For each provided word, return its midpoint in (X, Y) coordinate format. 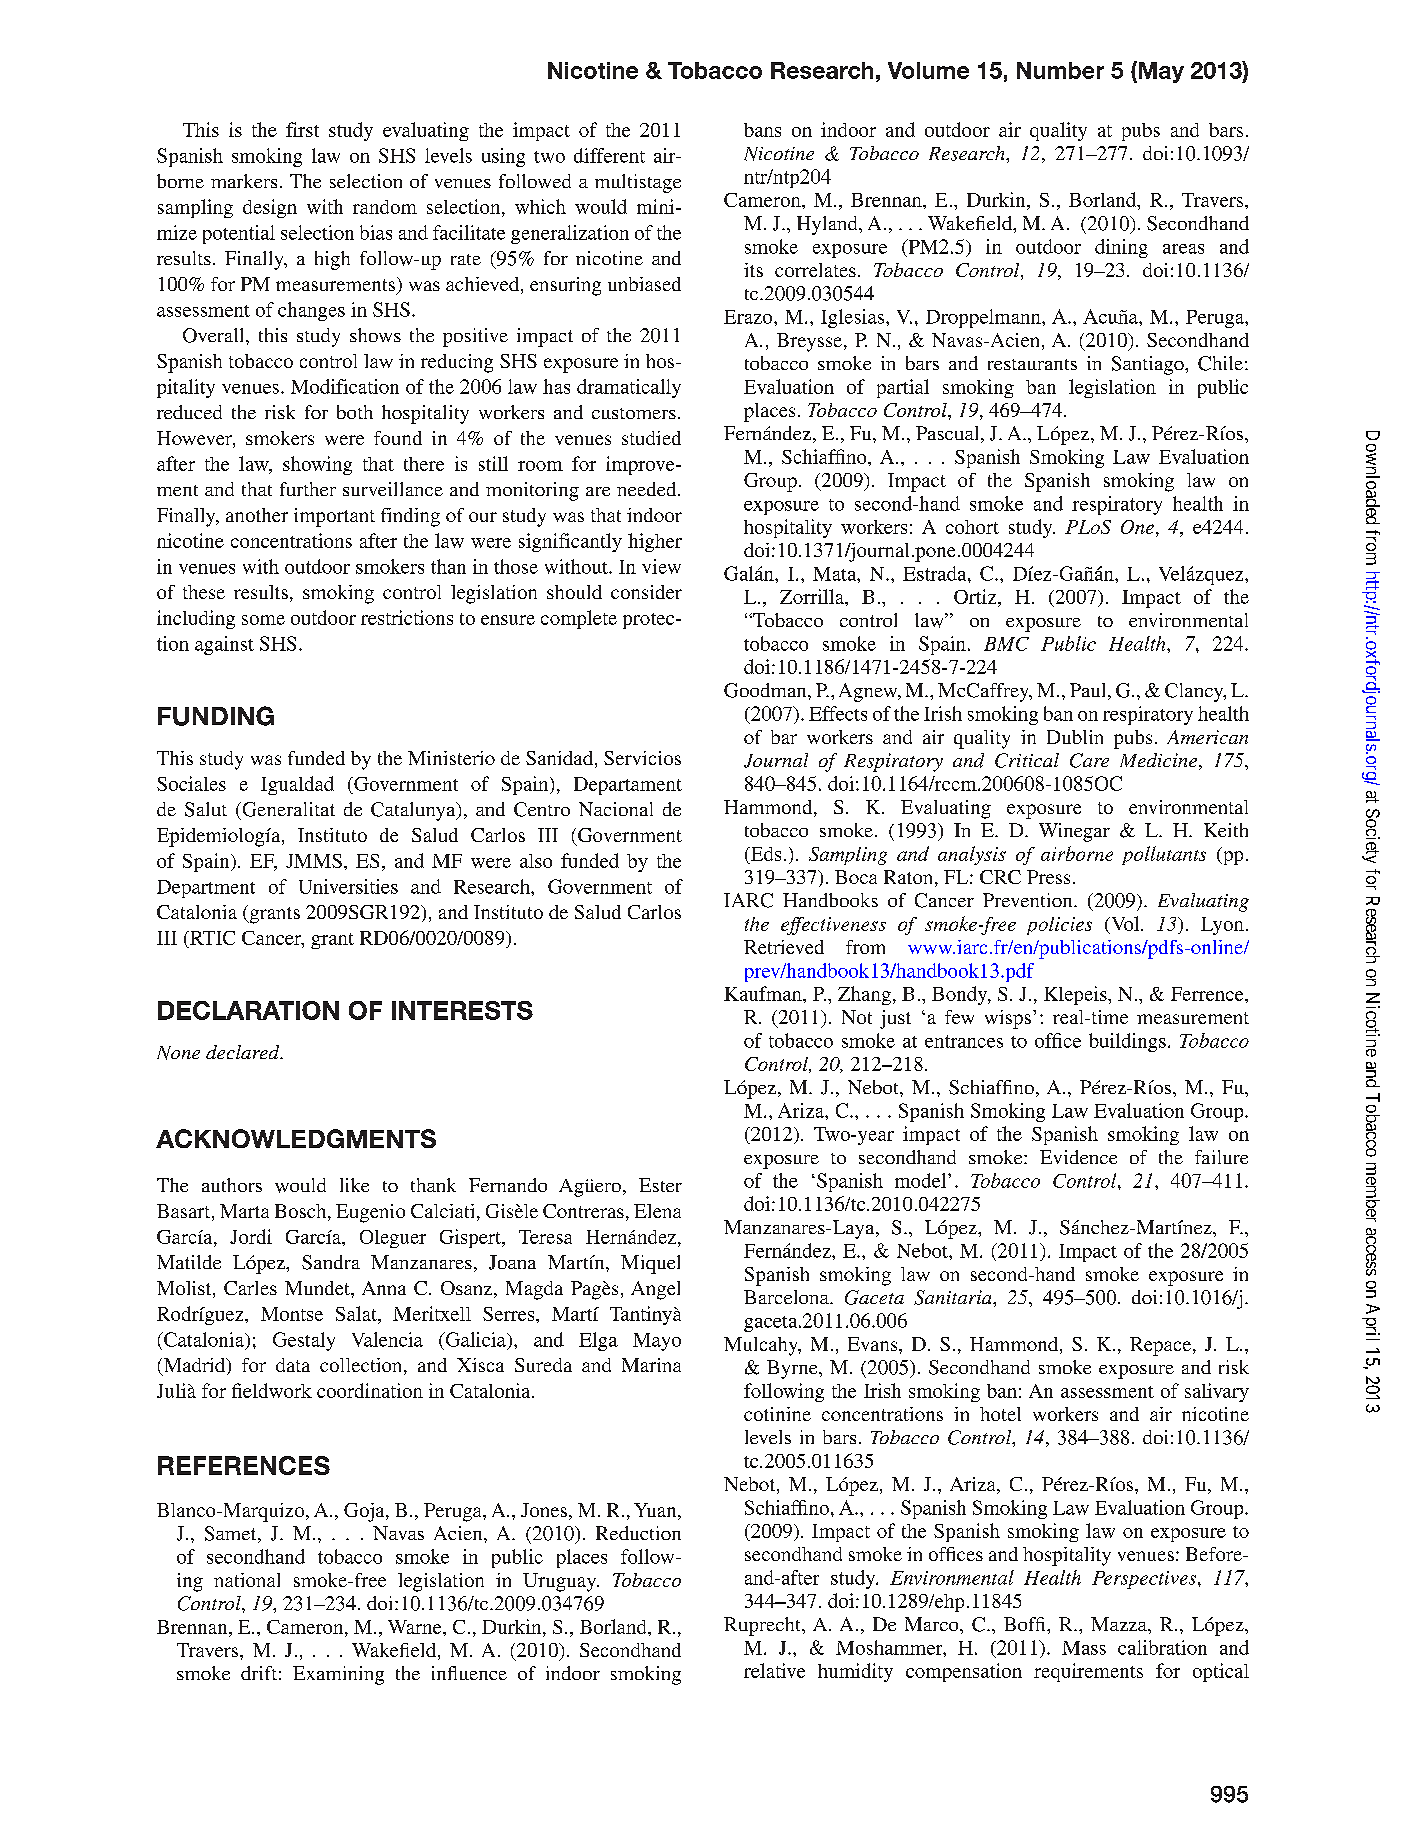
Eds (764, 854)
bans (762, 130)
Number (1060, 70)
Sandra (331, 1262)
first (302, 129)
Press (1048, 877)
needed (648, 489)
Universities (348, 886)
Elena (657, 1211)
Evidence (1078, 1157)
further (308, 489)
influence (469, 1673)
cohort (972, 527)
